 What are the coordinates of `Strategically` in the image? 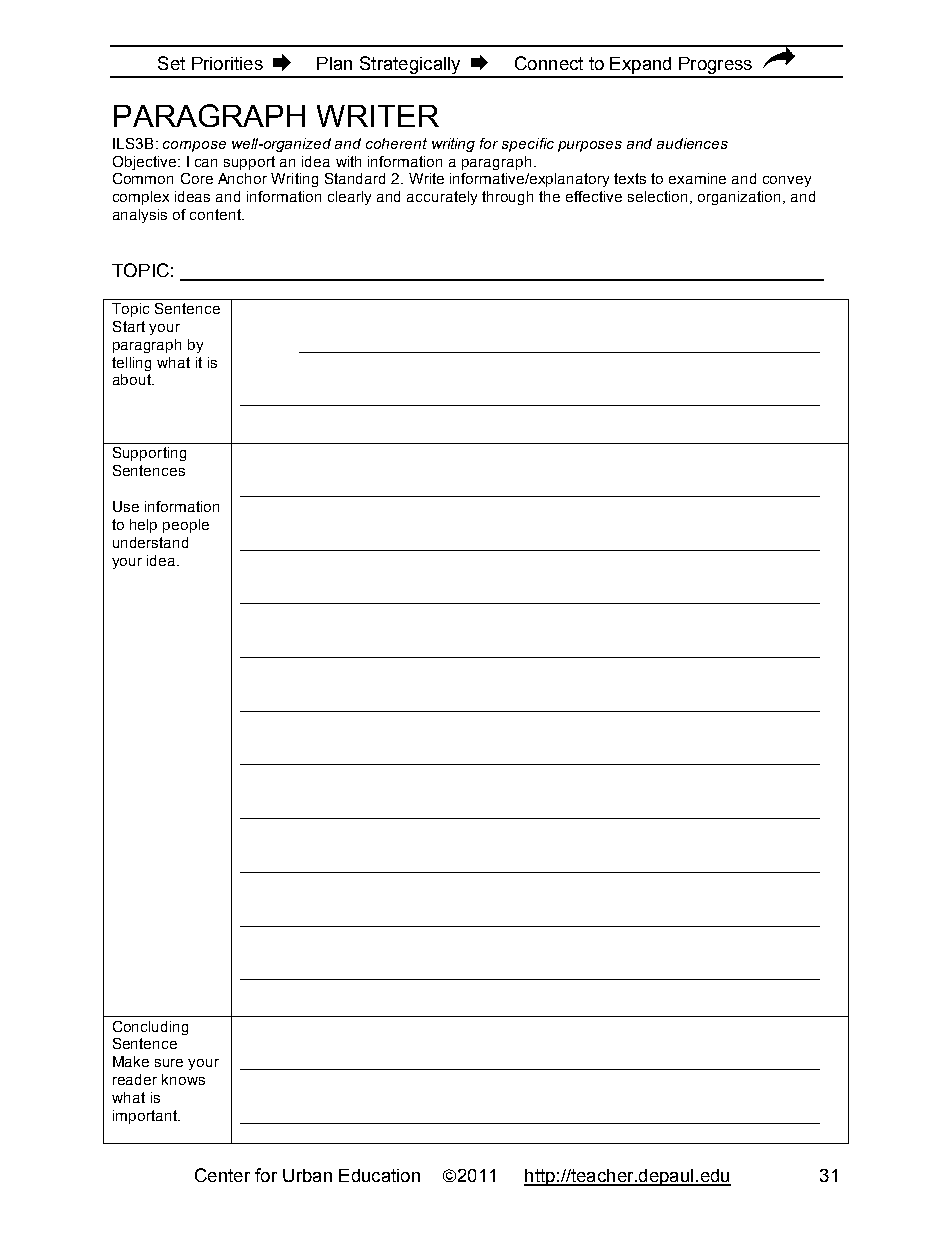 It's located at (410, 66).
